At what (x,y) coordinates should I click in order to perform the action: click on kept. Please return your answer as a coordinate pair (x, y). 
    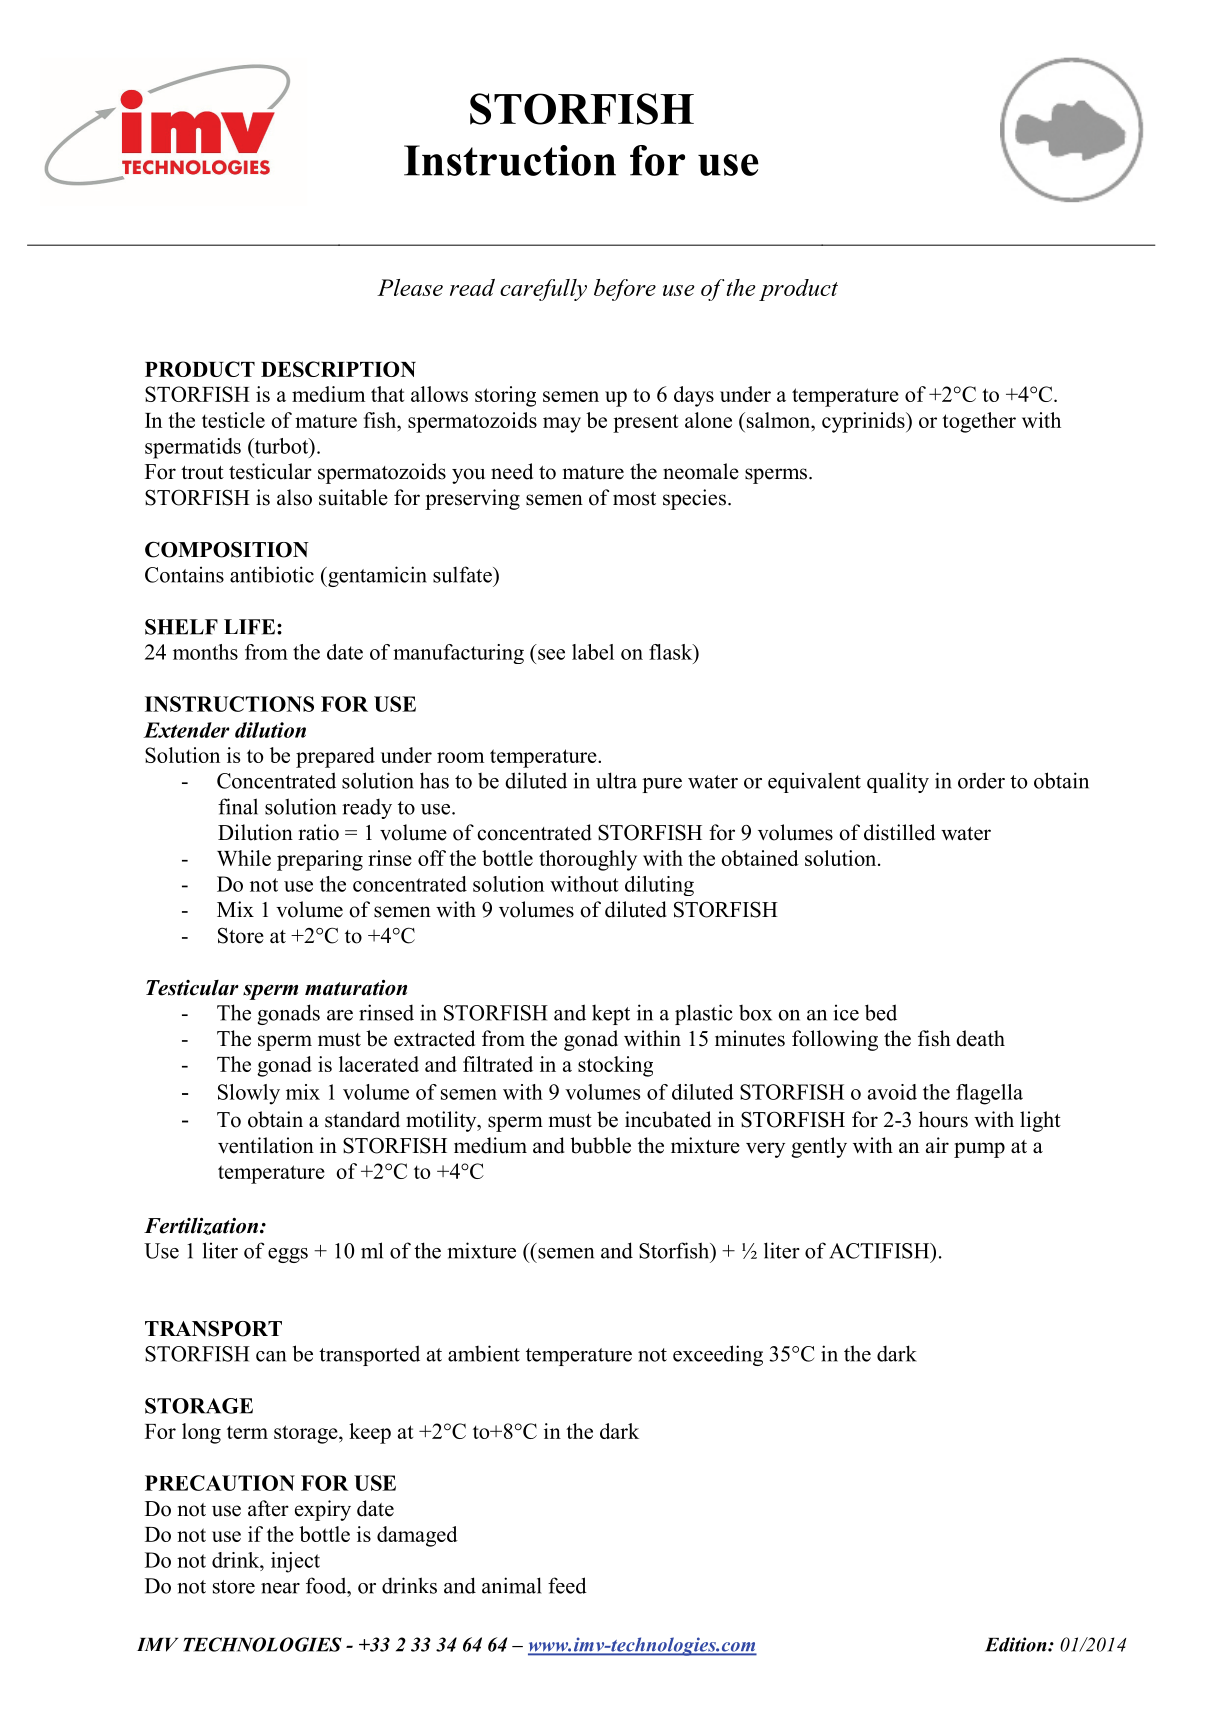
    Looking at the image, I should click on (611, 1015).
